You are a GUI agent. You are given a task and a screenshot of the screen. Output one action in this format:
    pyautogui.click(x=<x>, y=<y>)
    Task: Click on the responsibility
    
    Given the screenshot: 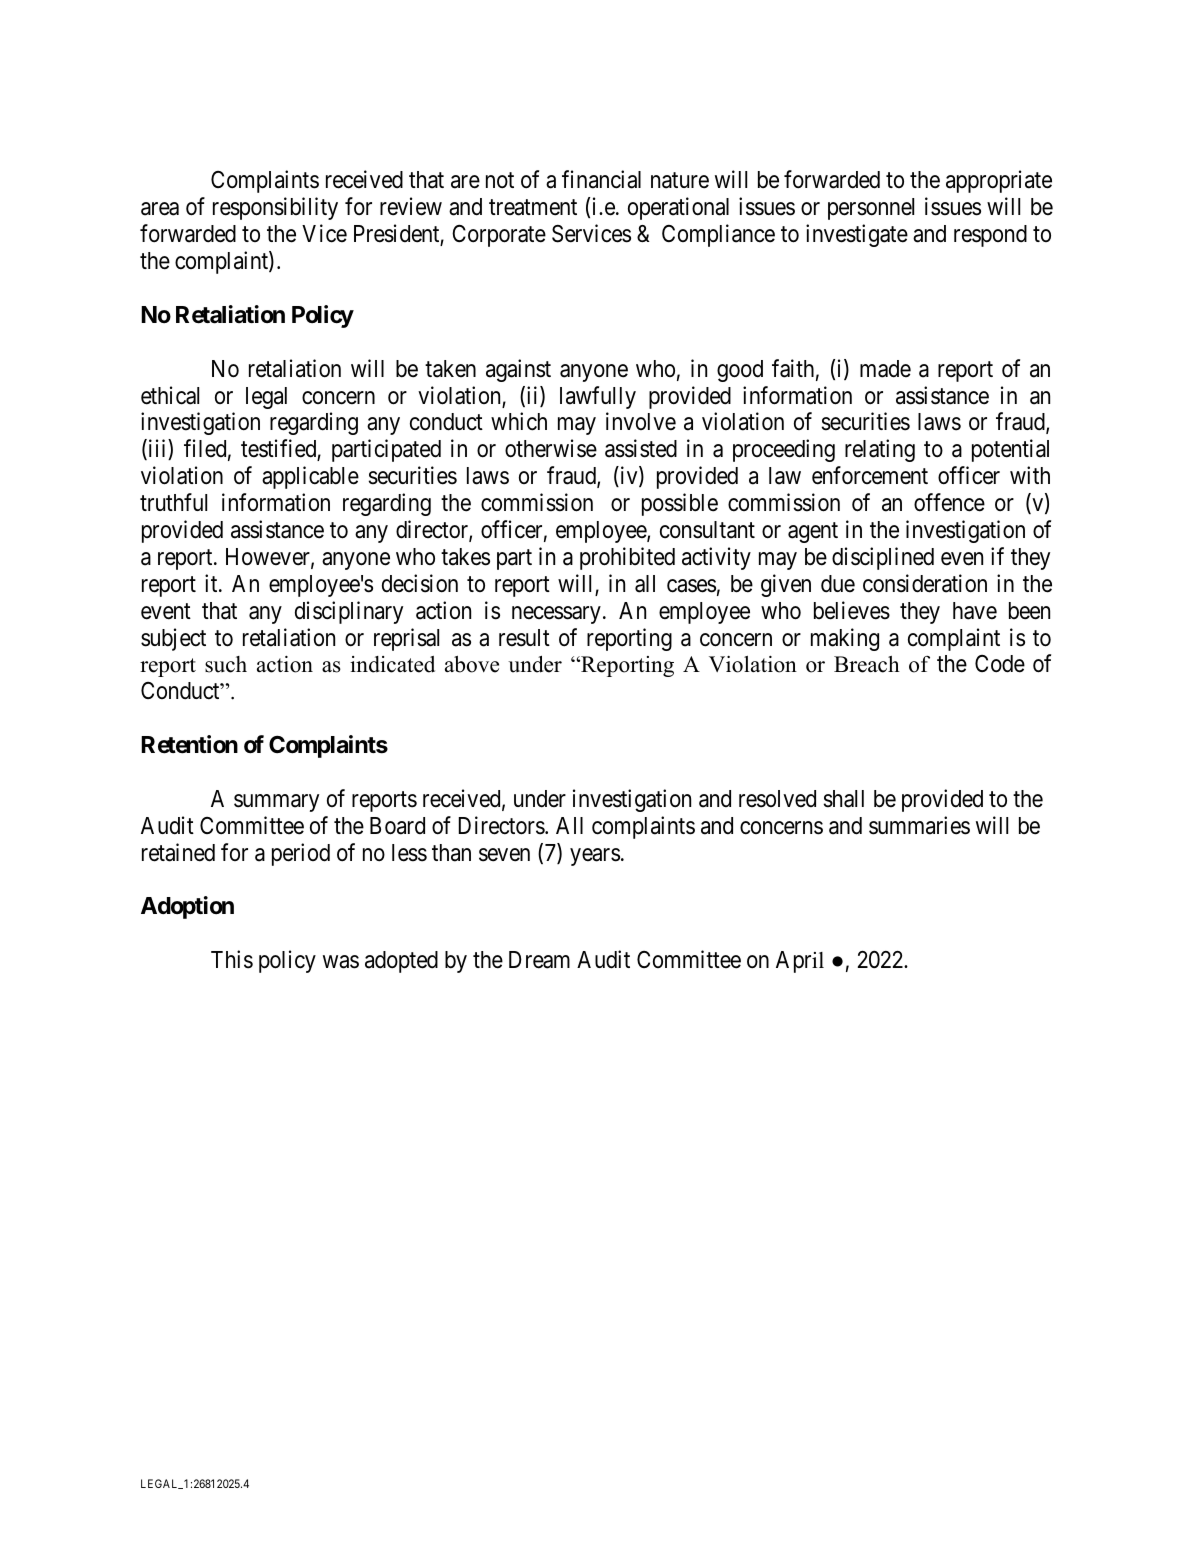 What is the action you would take?
    pyautogui.click(x=275, y=208)
